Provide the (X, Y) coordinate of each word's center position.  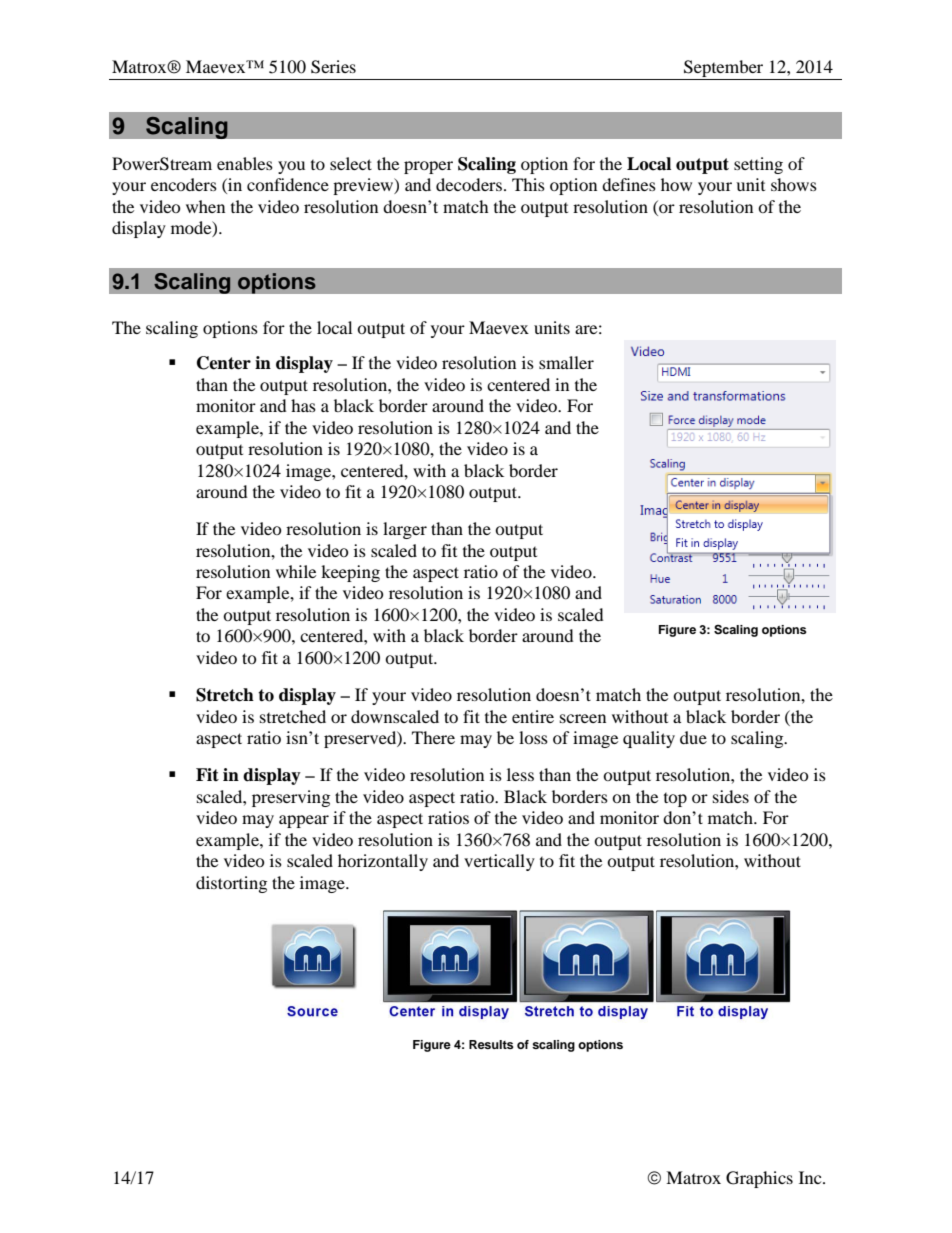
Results (491, 1044)
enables (245, 163)
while (296, 571)
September (724, 70)
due (693, 737)
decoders (469, 184)
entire (533, 716)
